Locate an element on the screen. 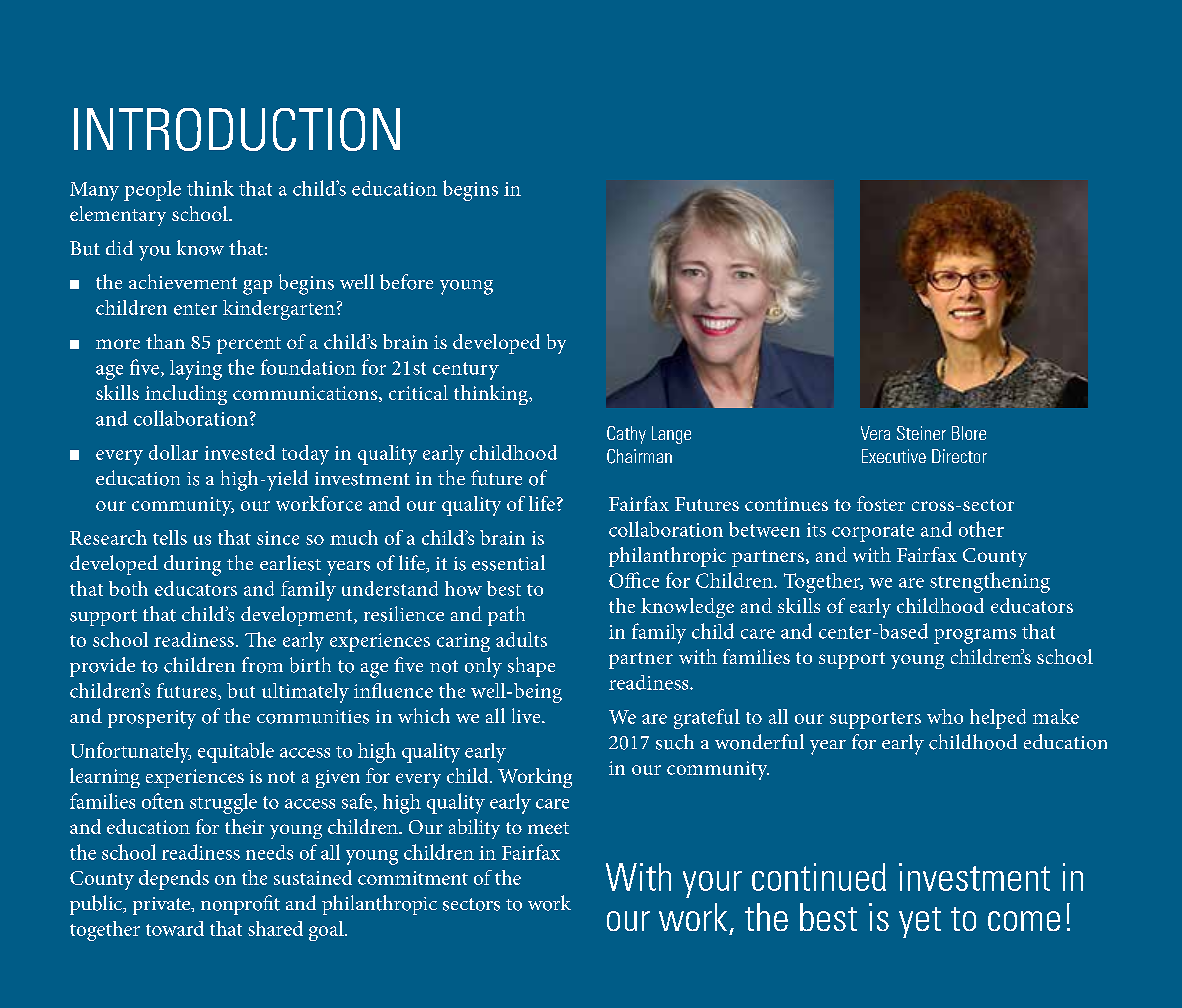 The height and width of the screenshot is (1008, 1182). nonprofit is located at coordinates (240, 905).
